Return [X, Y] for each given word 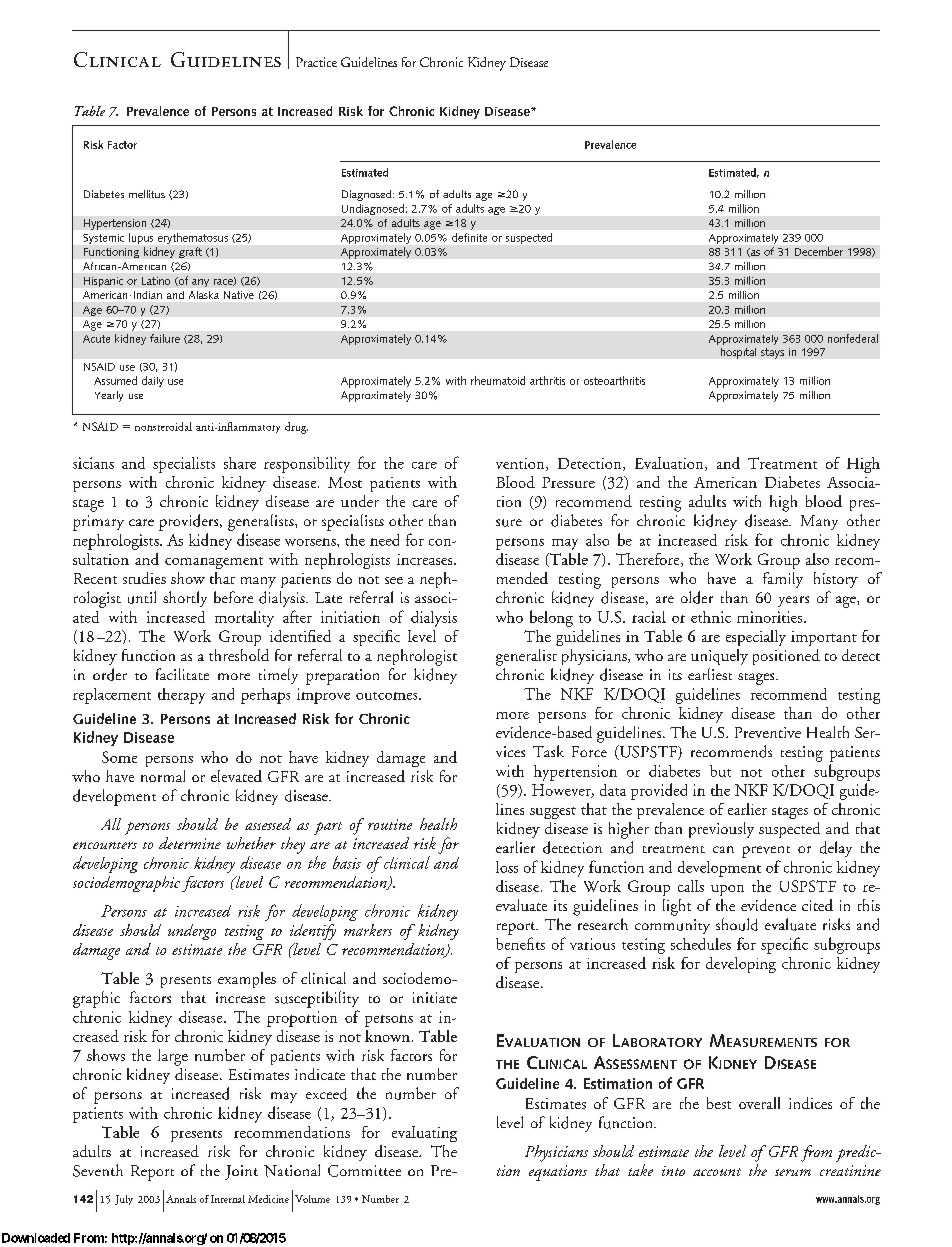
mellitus [147, 194]
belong [551, 618]
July [124, 1200]
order [110, 674]
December [819, 251]
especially [756, 638]
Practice [316, 62]
